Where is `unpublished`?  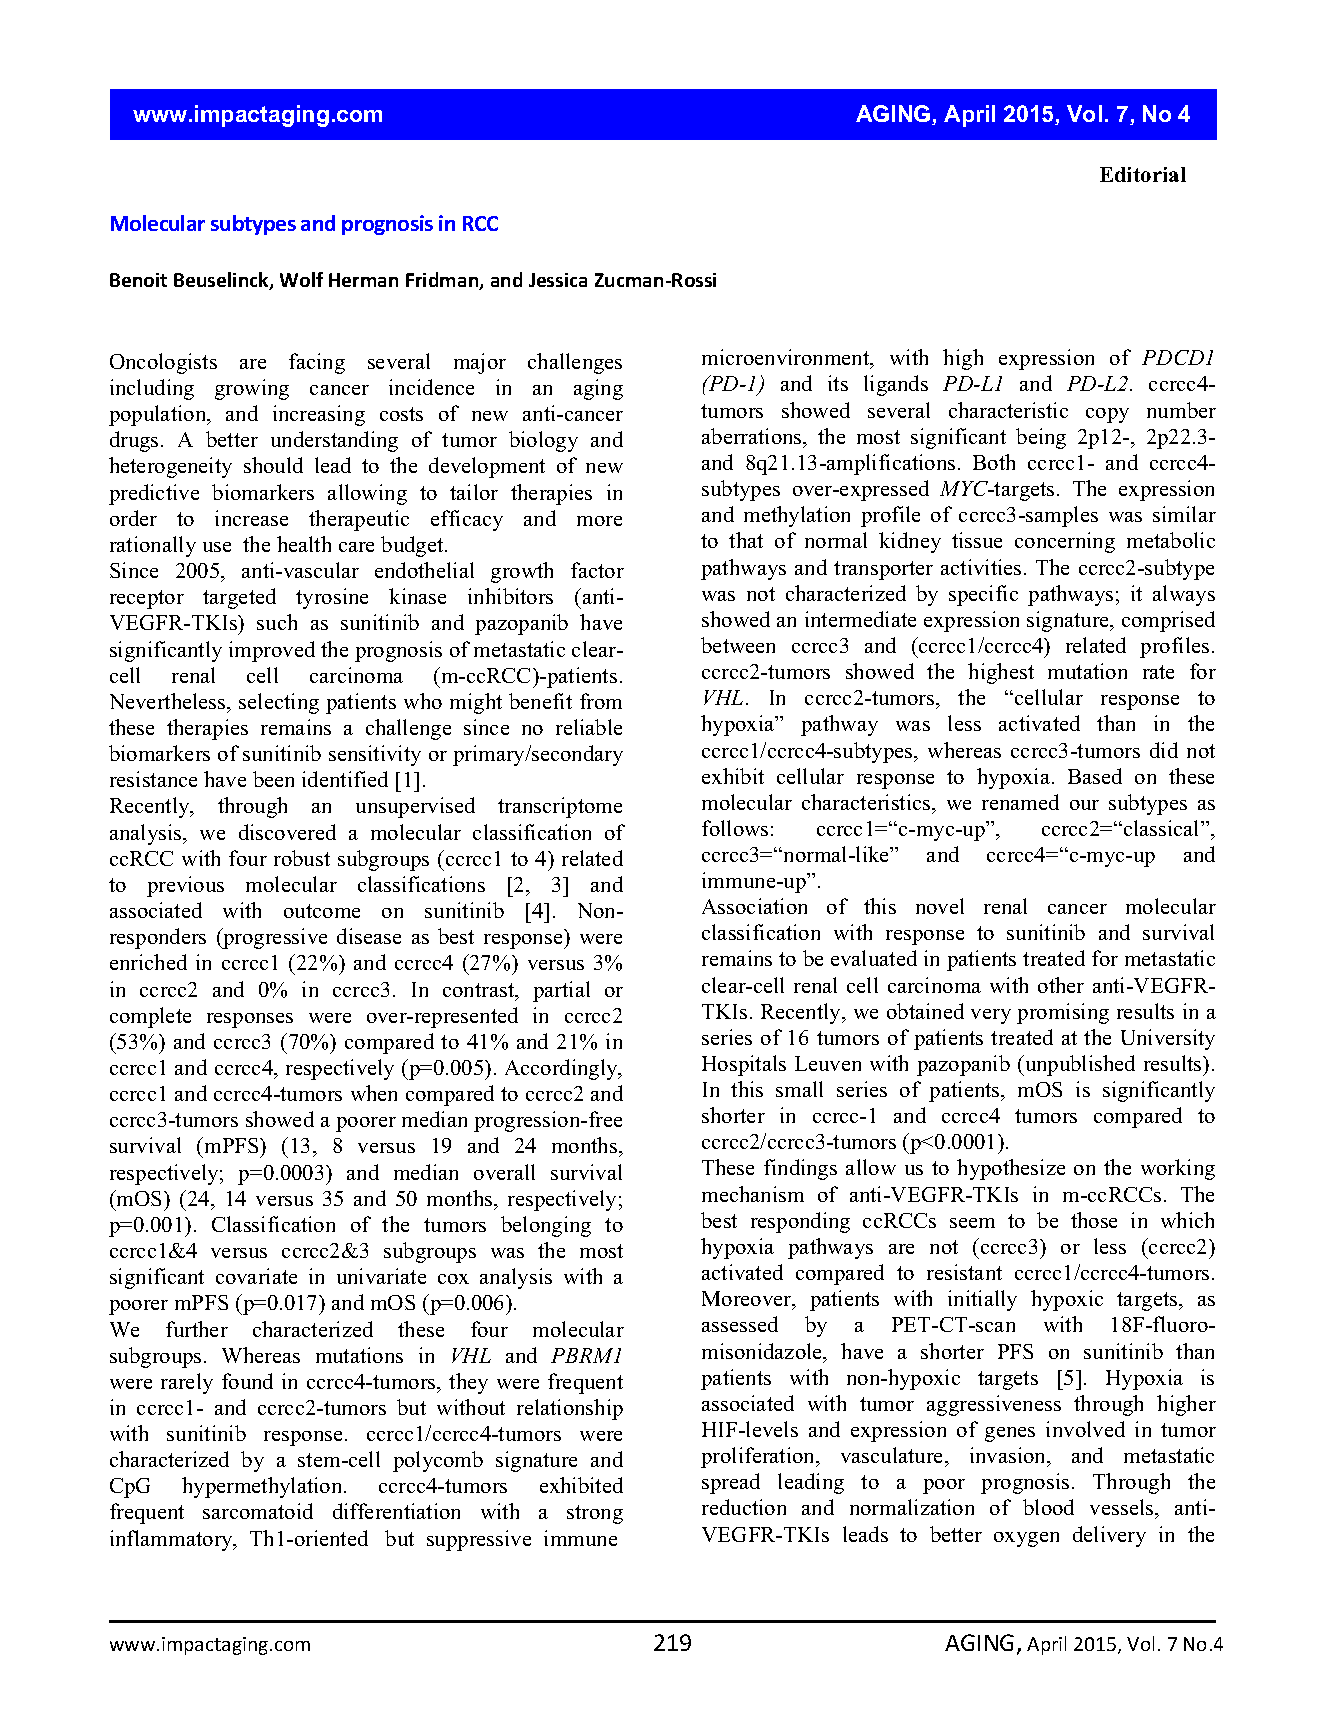 unpublished is located at coordinates (1079, 1065).
